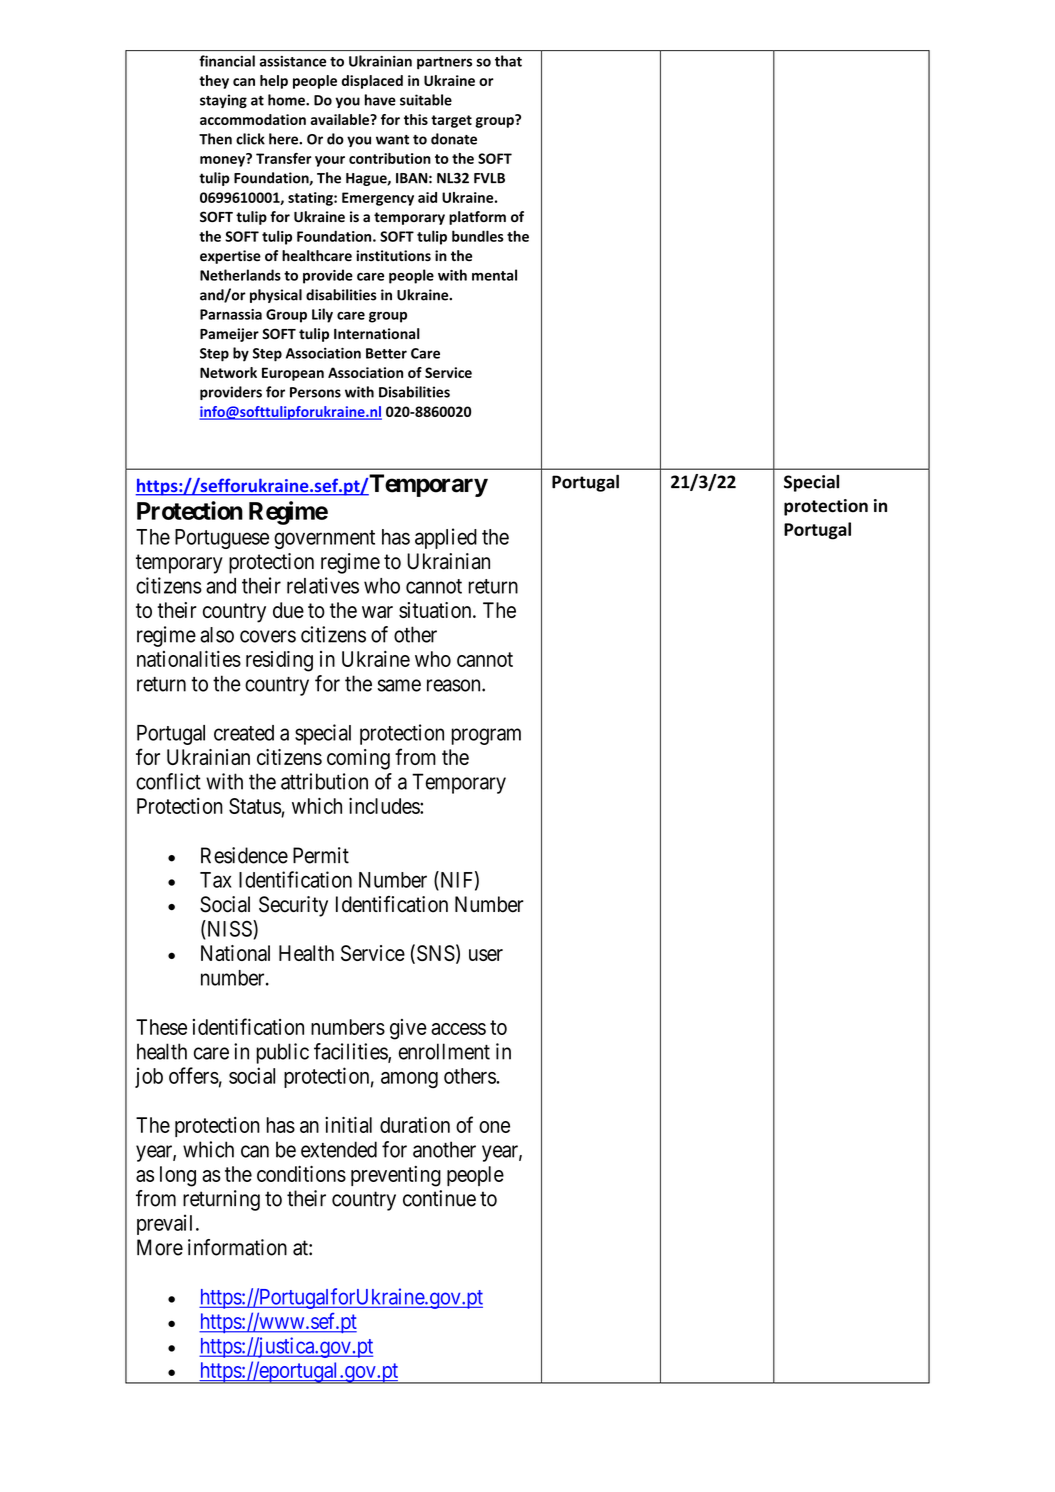  What do you see at coordinates (217, 635) in the page?
I see `also` at bounding box center [217, 635].
